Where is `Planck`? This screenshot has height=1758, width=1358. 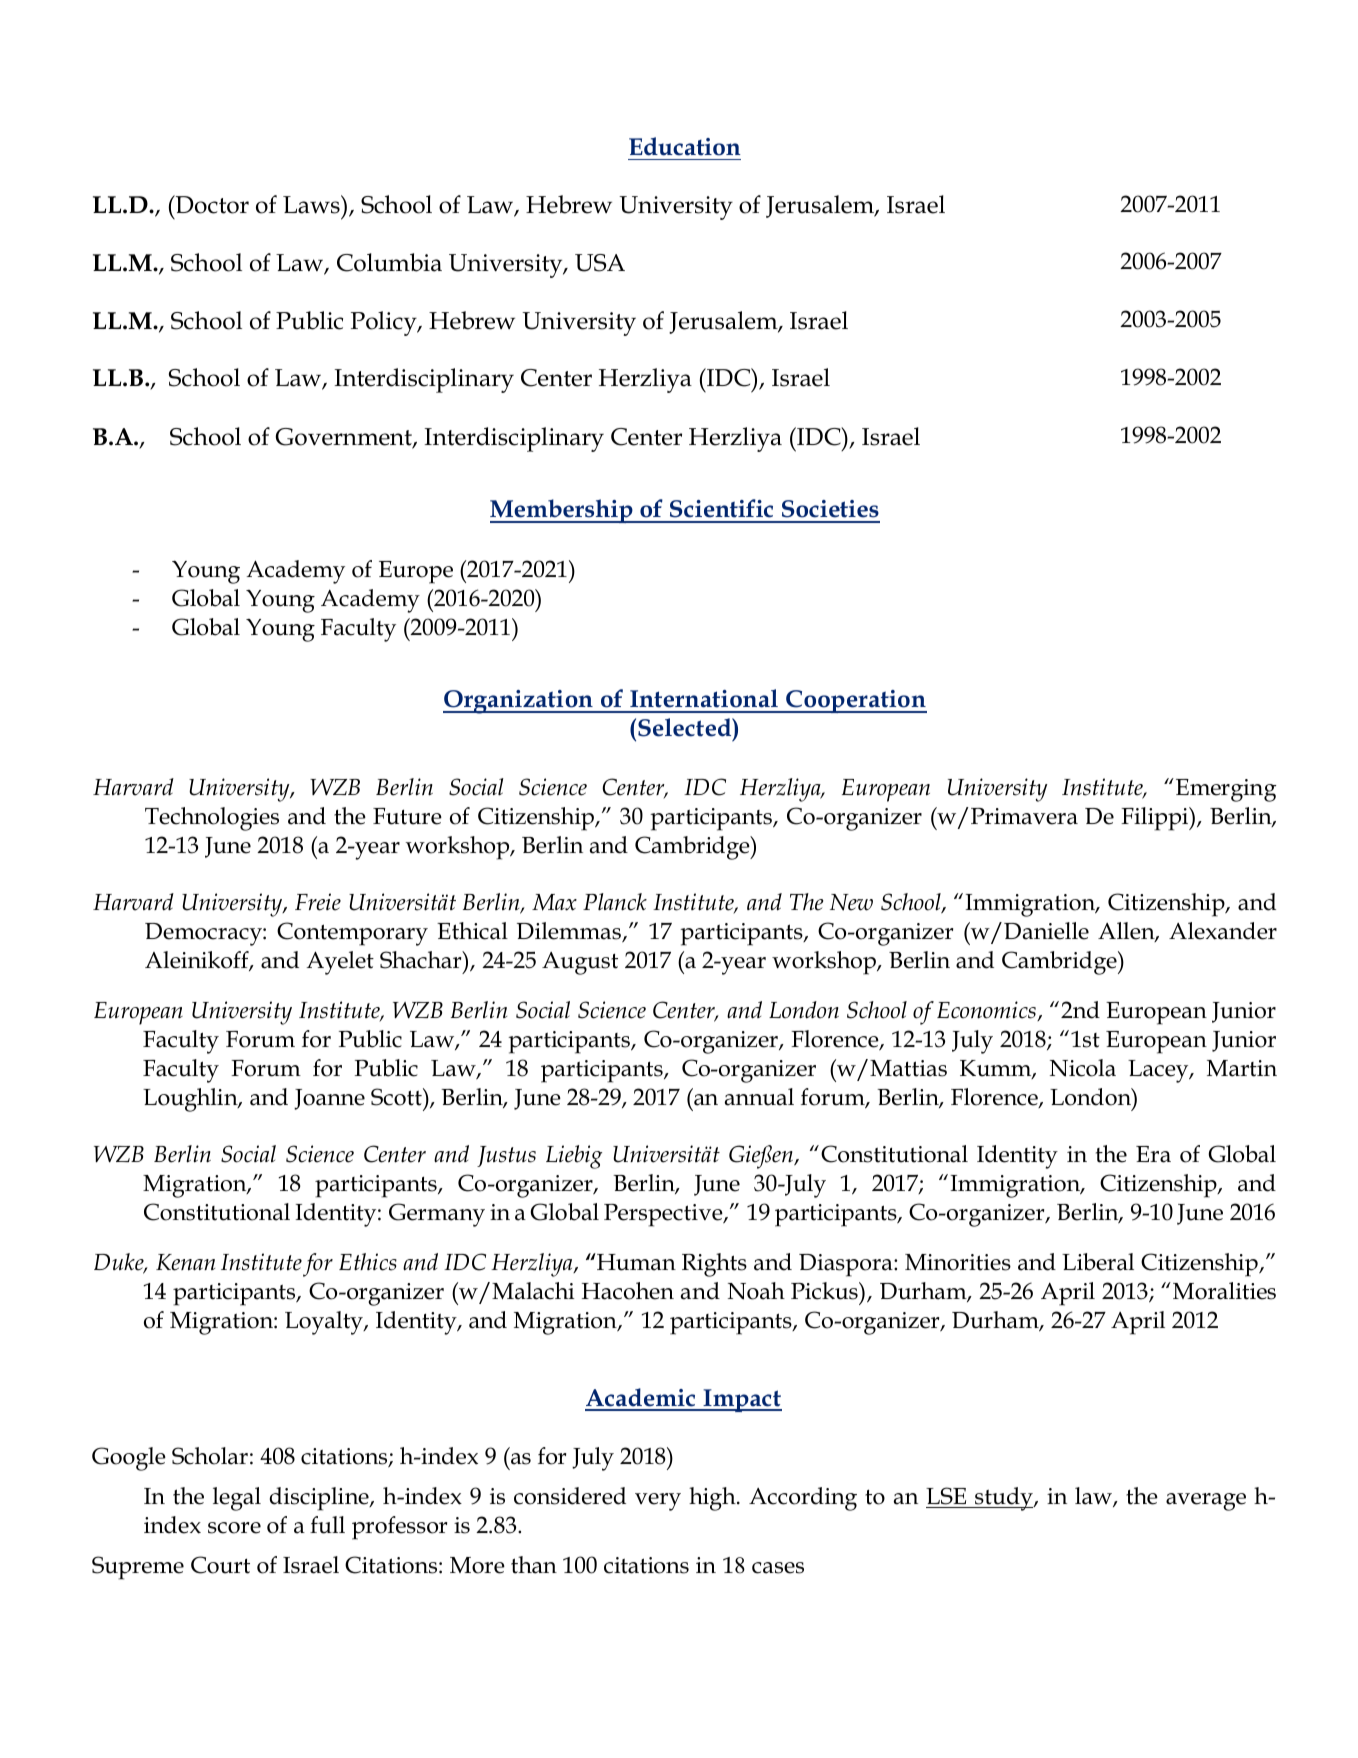
Planck is located at coordinates (615, 902).
